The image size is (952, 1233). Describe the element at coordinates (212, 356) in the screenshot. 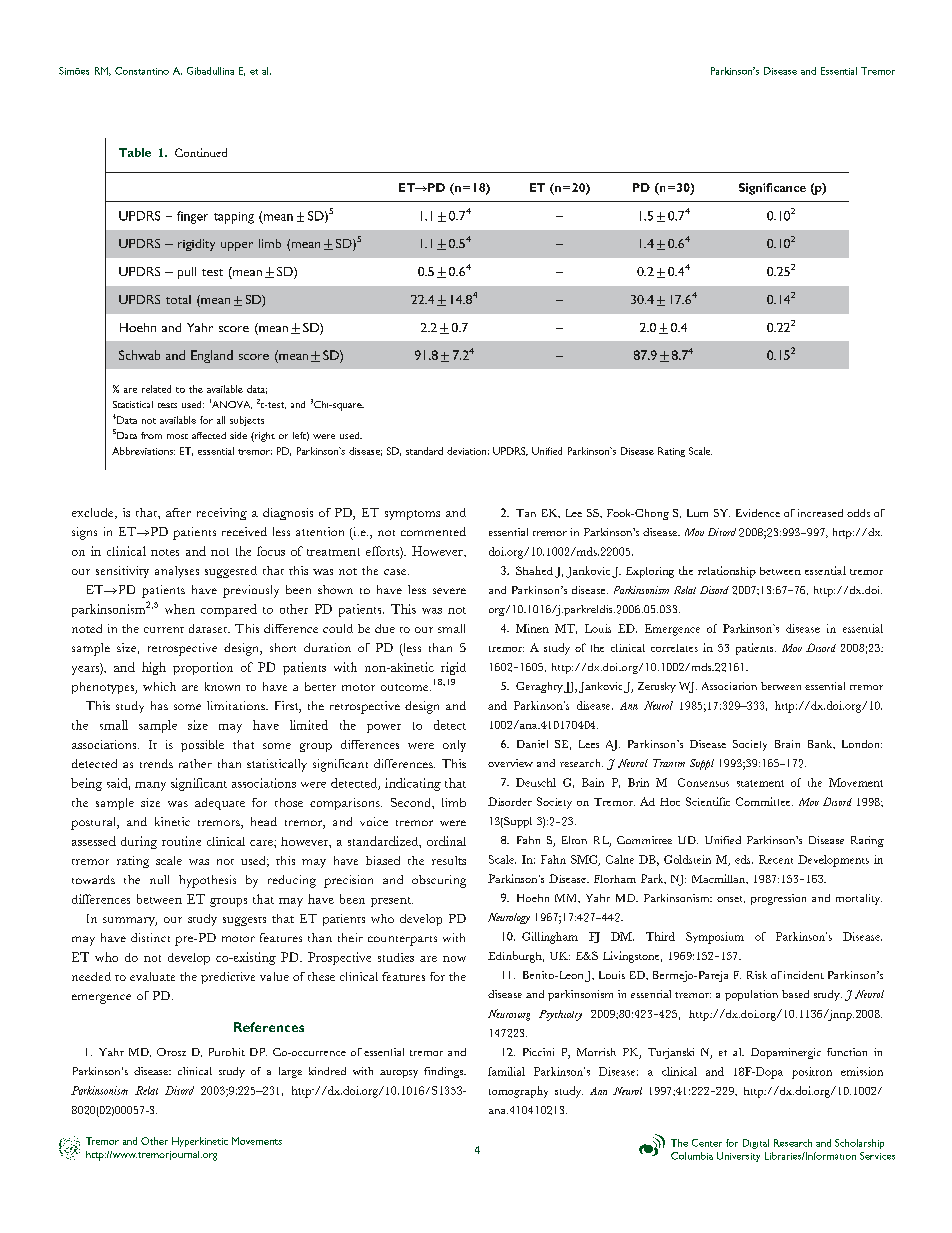

I see `England` at that location.
